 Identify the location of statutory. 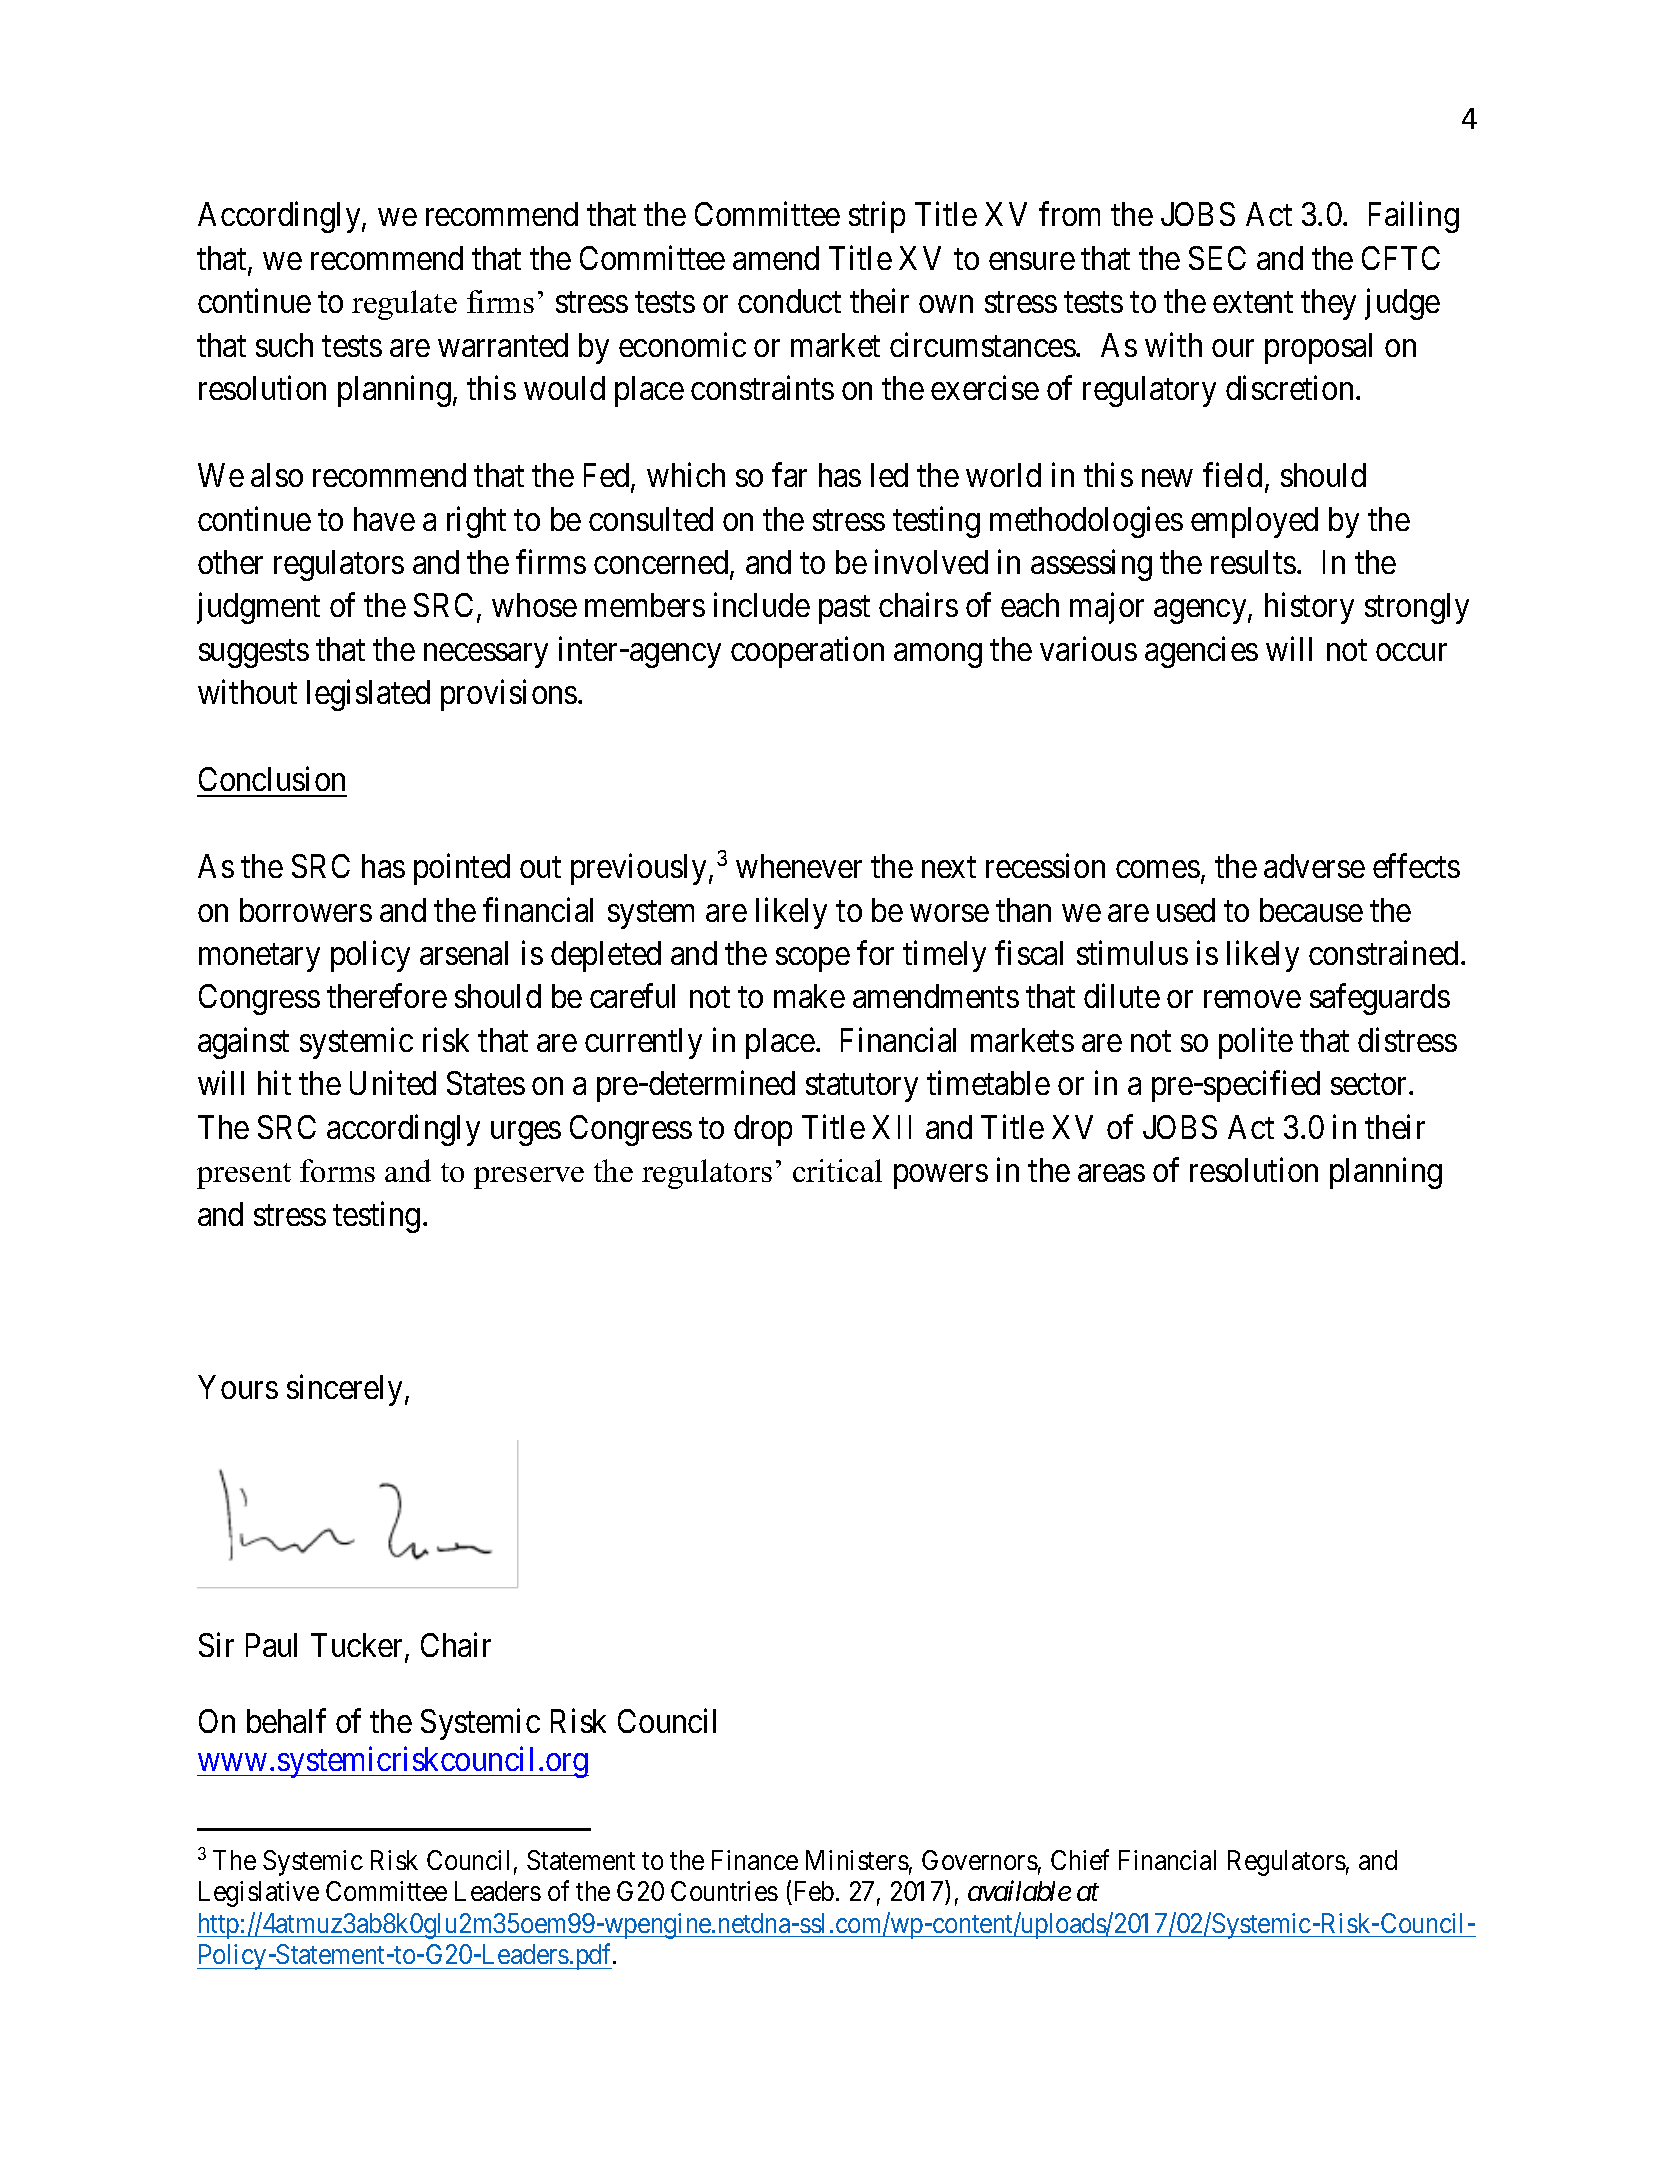
(862, 1088).
